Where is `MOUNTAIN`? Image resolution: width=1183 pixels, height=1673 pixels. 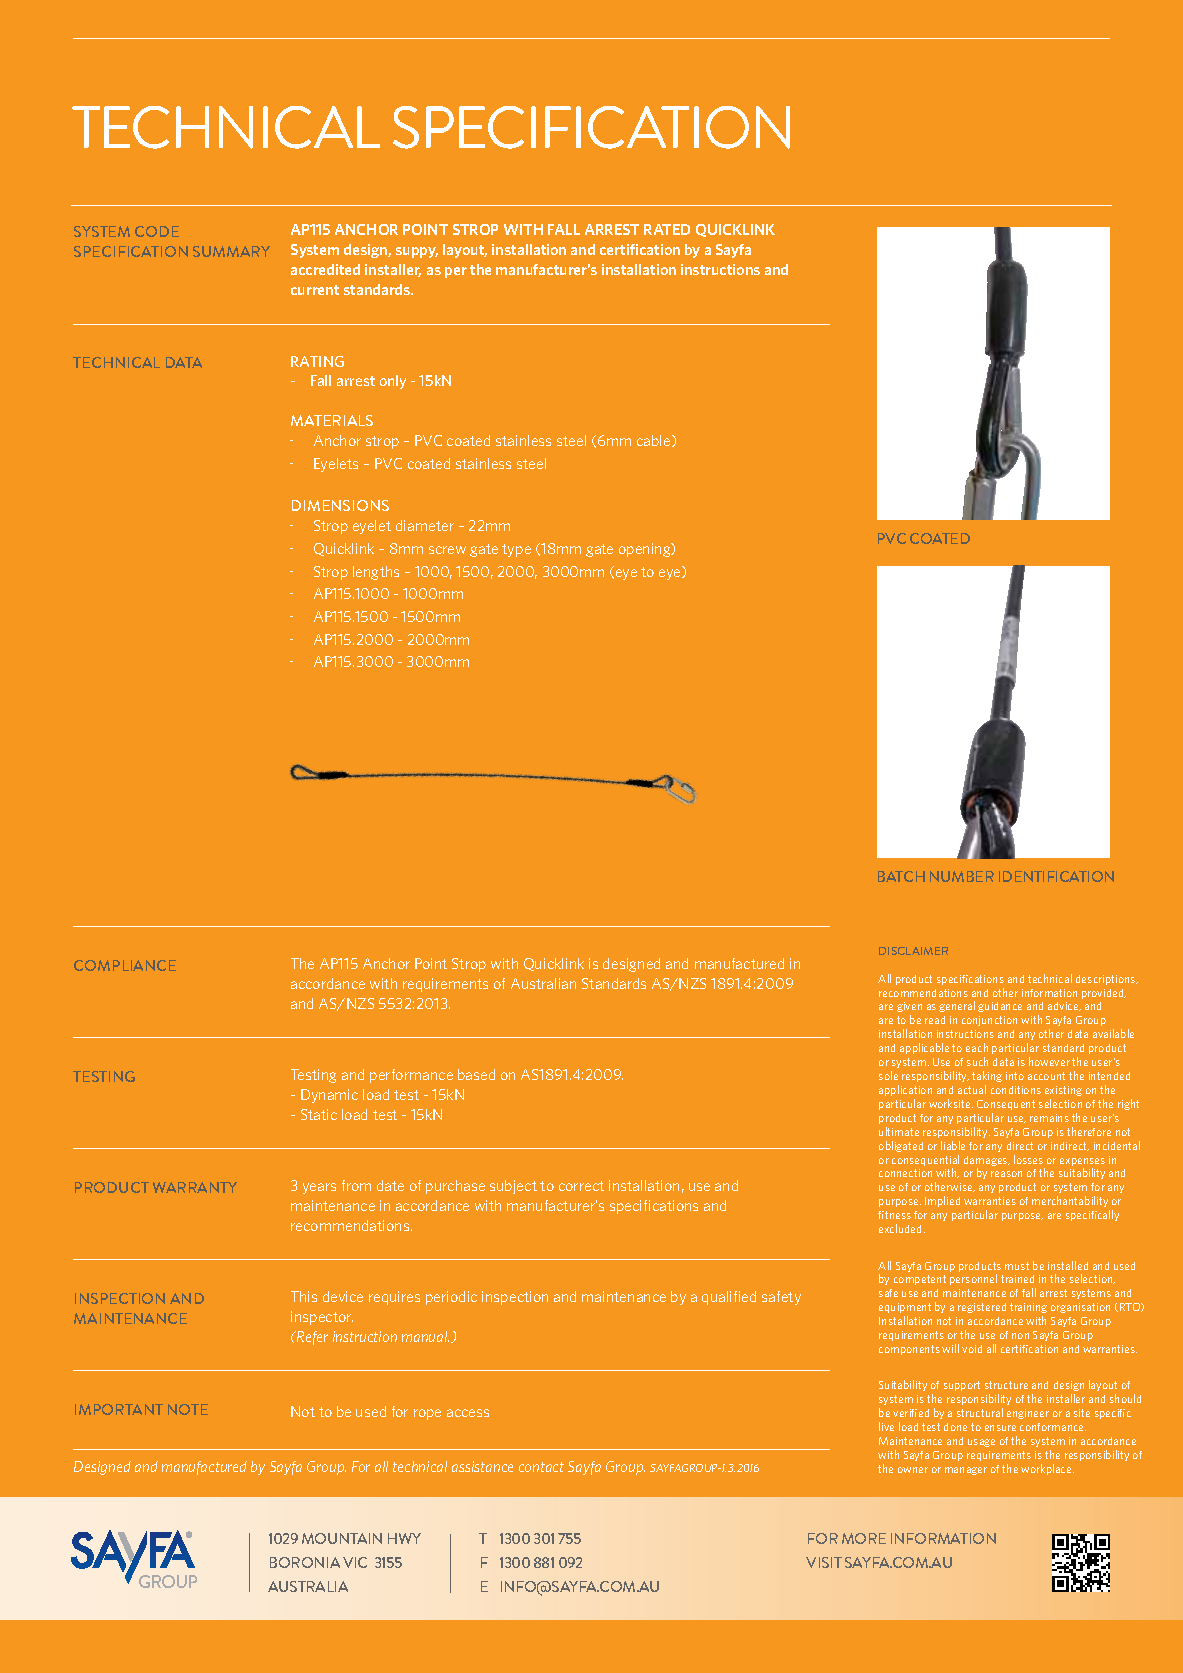
MOUNTAIN is located at coordinates (342, 1538).
